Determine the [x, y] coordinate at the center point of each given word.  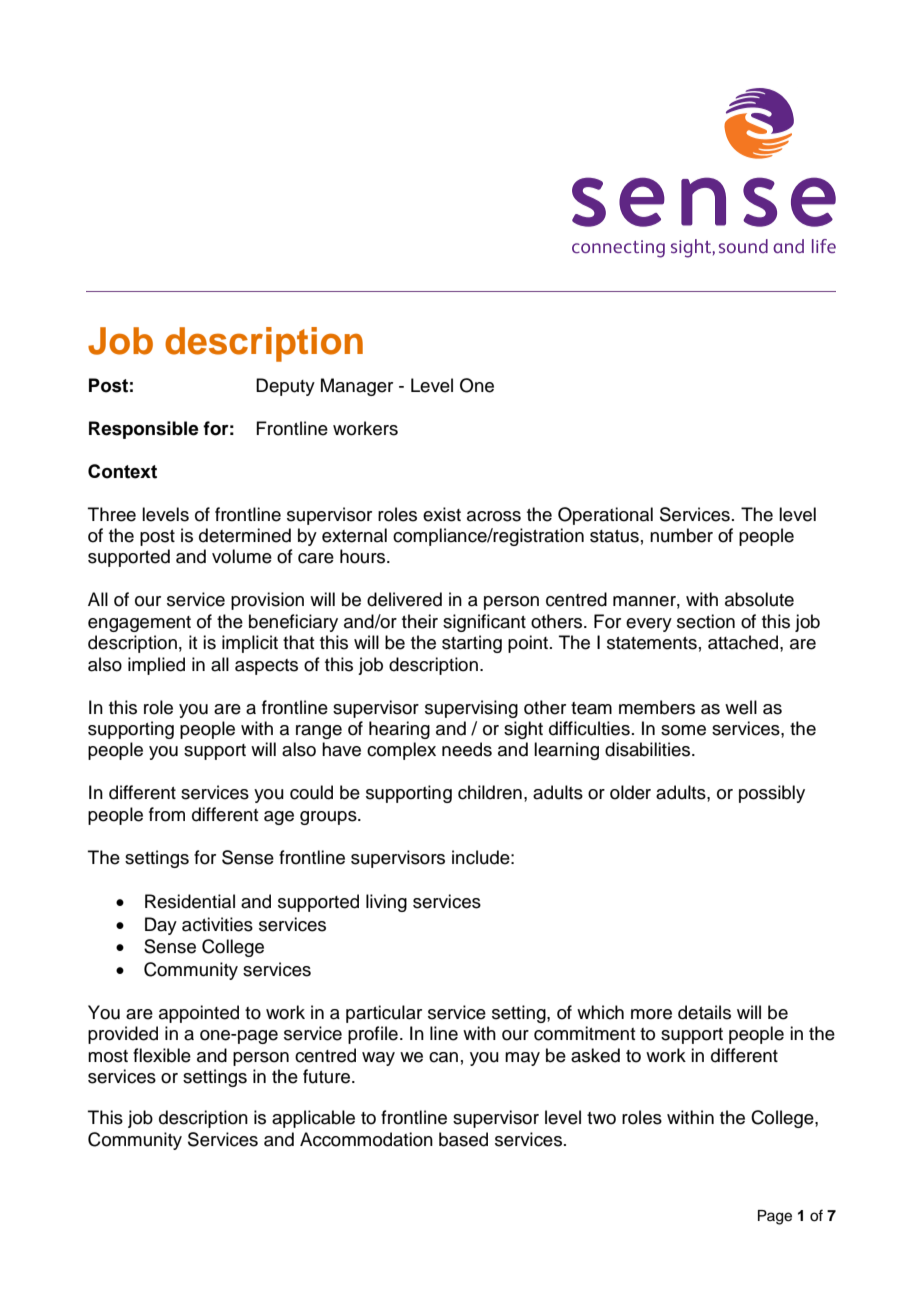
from [167, 814]
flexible [162, 1055]
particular [384, 1014]
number [681, 535]
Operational [605, 516]
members [657, 707]
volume [242, 556]
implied [156, 666]
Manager [357, 387]
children [490, 792]
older [630, 792]
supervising [471, 709]
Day [161, 926]
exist [442, 514]
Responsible [144, 430]
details [704, 1012]
